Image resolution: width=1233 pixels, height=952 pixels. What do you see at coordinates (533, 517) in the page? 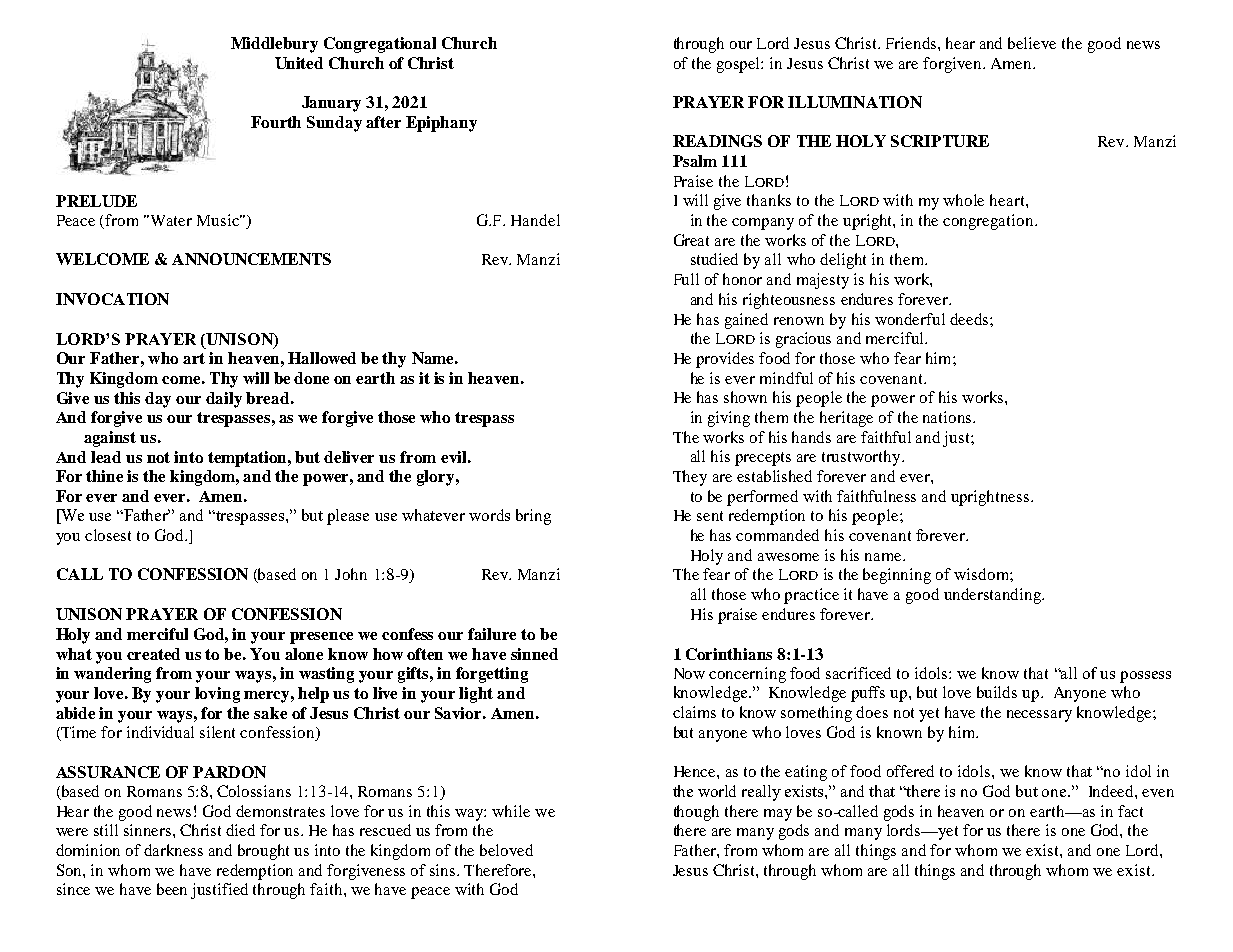
I see `bring` at bounding box center [533, 517].
